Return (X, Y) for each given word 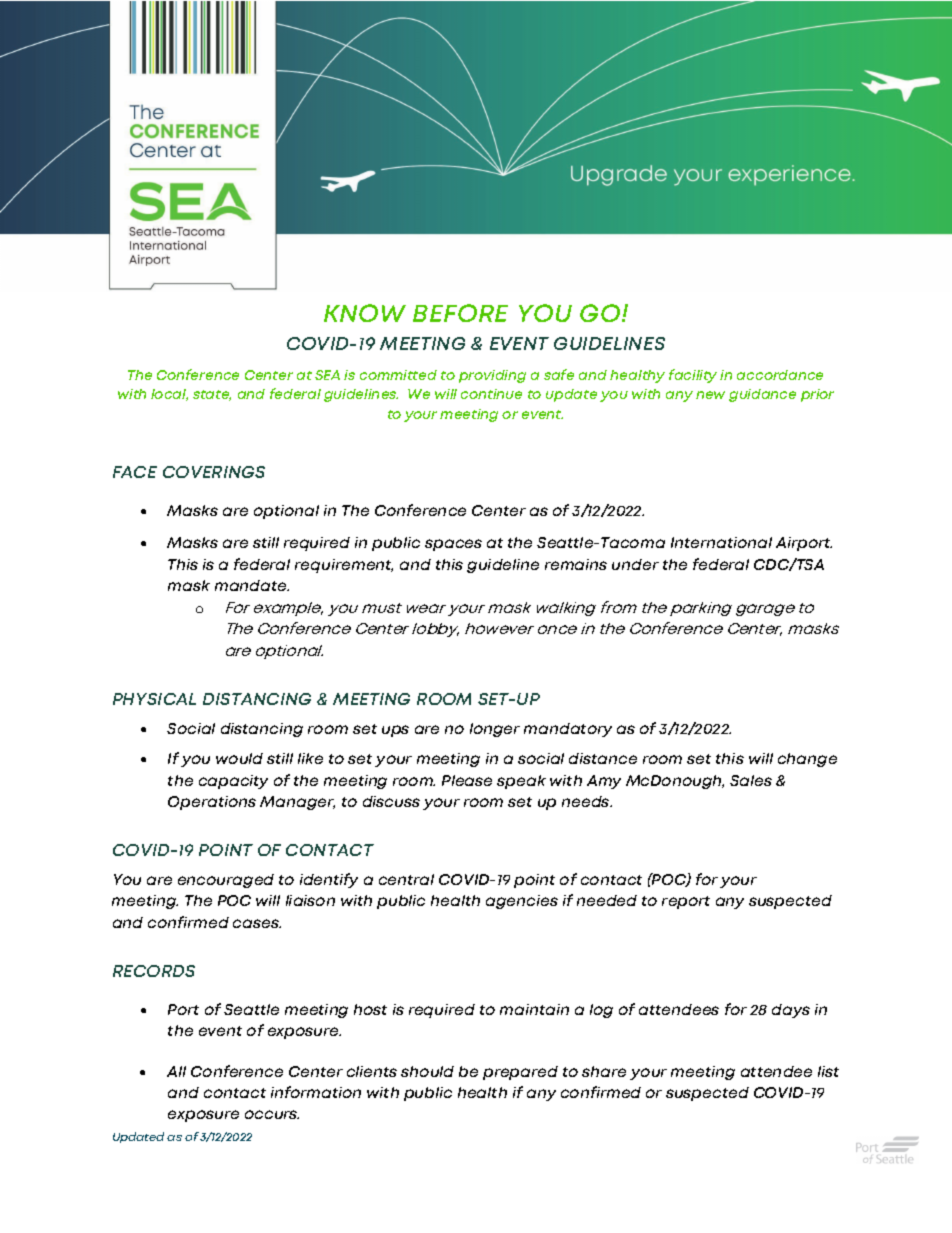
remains (576, 564)
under (635, 564)
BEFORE (460, 313)
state (212, 395)
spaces (453, 545)
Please (467, 780)
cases (257, 923)
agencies (522, 902)
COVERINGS (214, 472)
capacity (233, 782)
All (176, 1071)
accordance (780, 375)
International (721, 542)
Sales (751, 780)
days (791, 1011)
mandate (252, 585)
